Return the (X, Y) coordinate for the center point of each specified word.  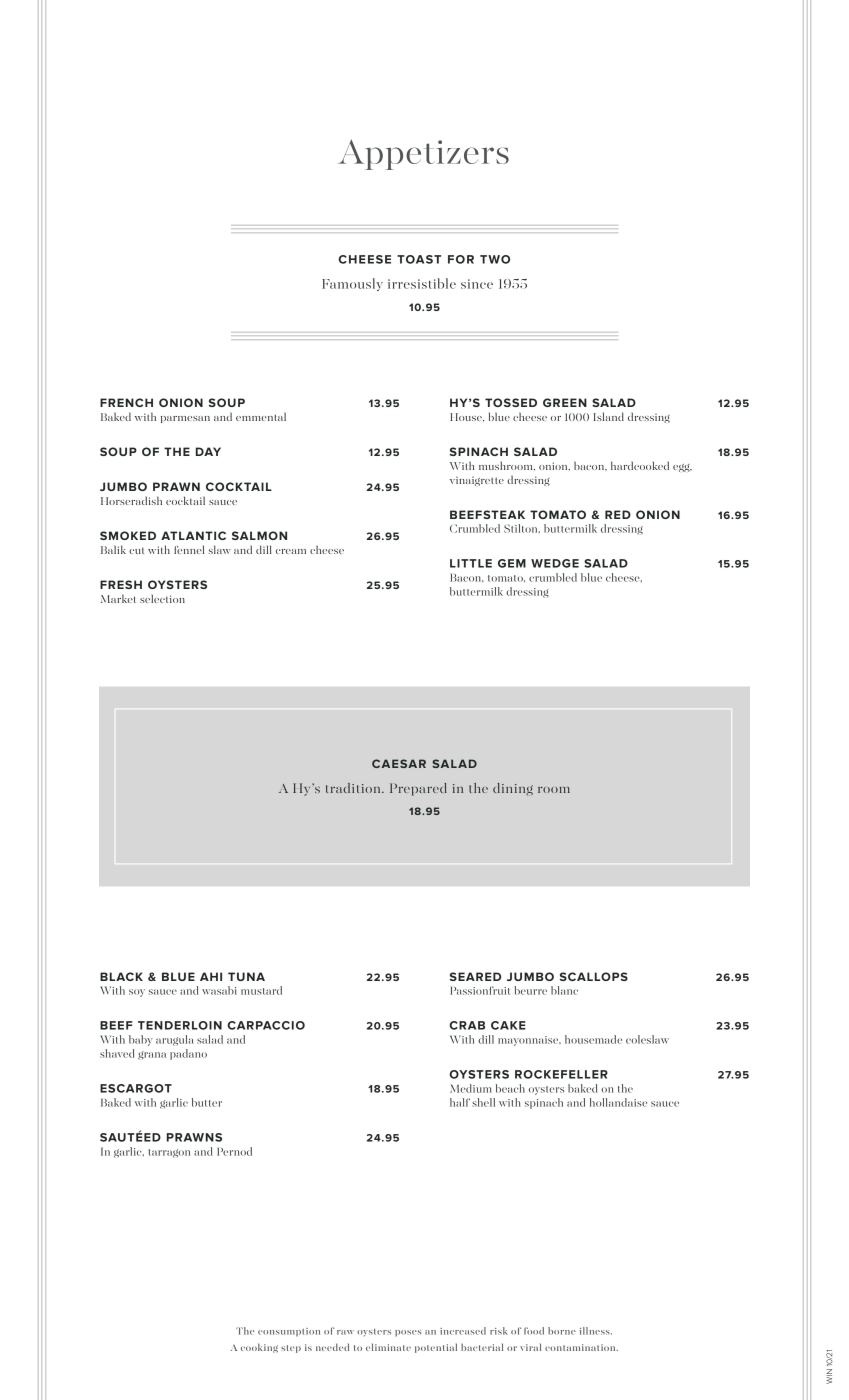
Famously (352, 284)
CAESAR (399, 763)
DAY (208, 451)
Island (609, 416)
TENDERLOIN (180, 1025)
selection (162, 598)
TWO (495, 259)
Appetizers (423, 154)
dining (513, 789)
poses (408, 1333)
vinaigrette (477, 481)
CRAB (467, 1025)
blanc (564, 990)
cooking (259, 1348)
